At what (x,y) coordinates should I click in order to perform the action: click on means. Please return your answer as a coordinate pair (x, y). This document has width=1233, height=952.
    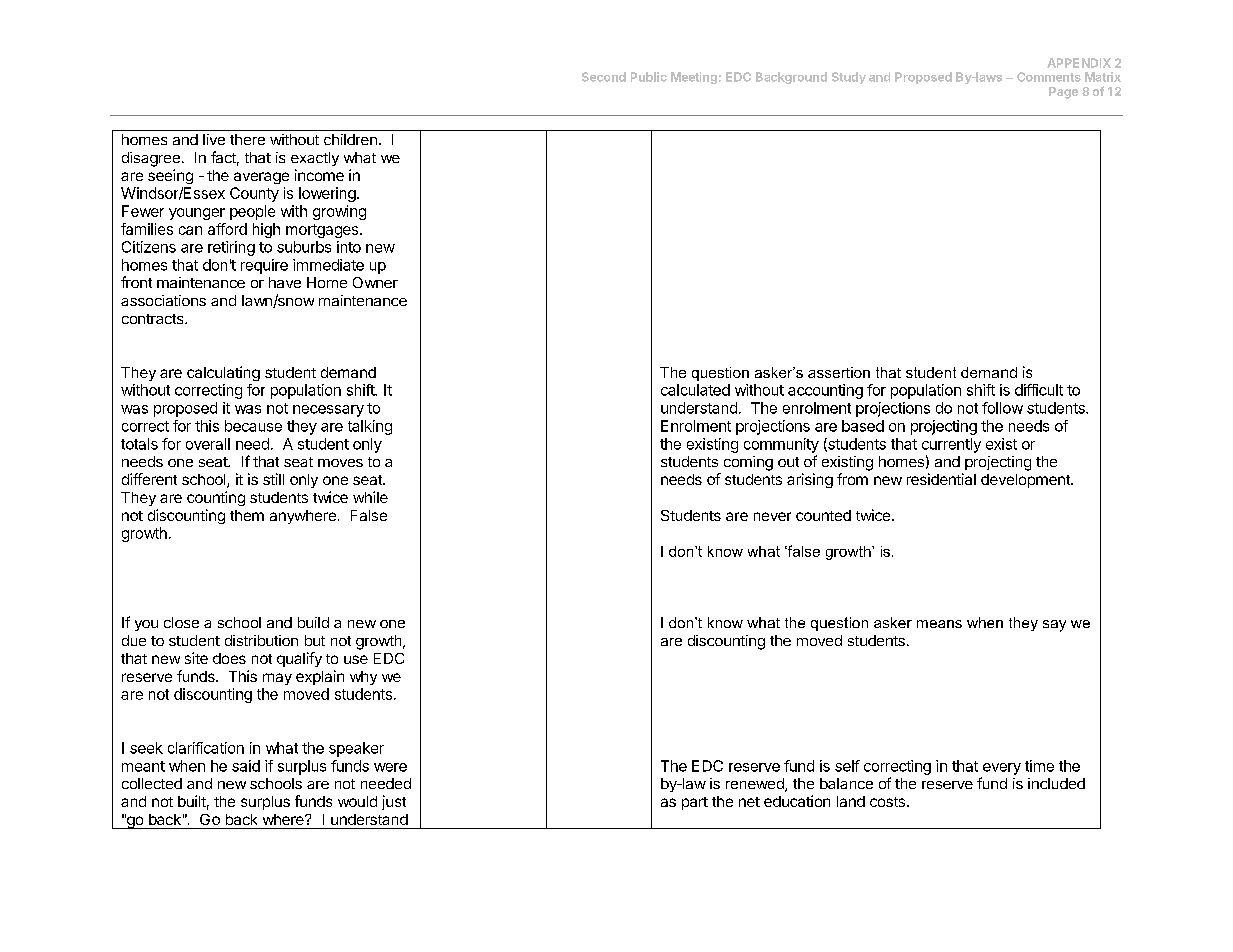
    Looking at the image, I should click on (939, 624).
